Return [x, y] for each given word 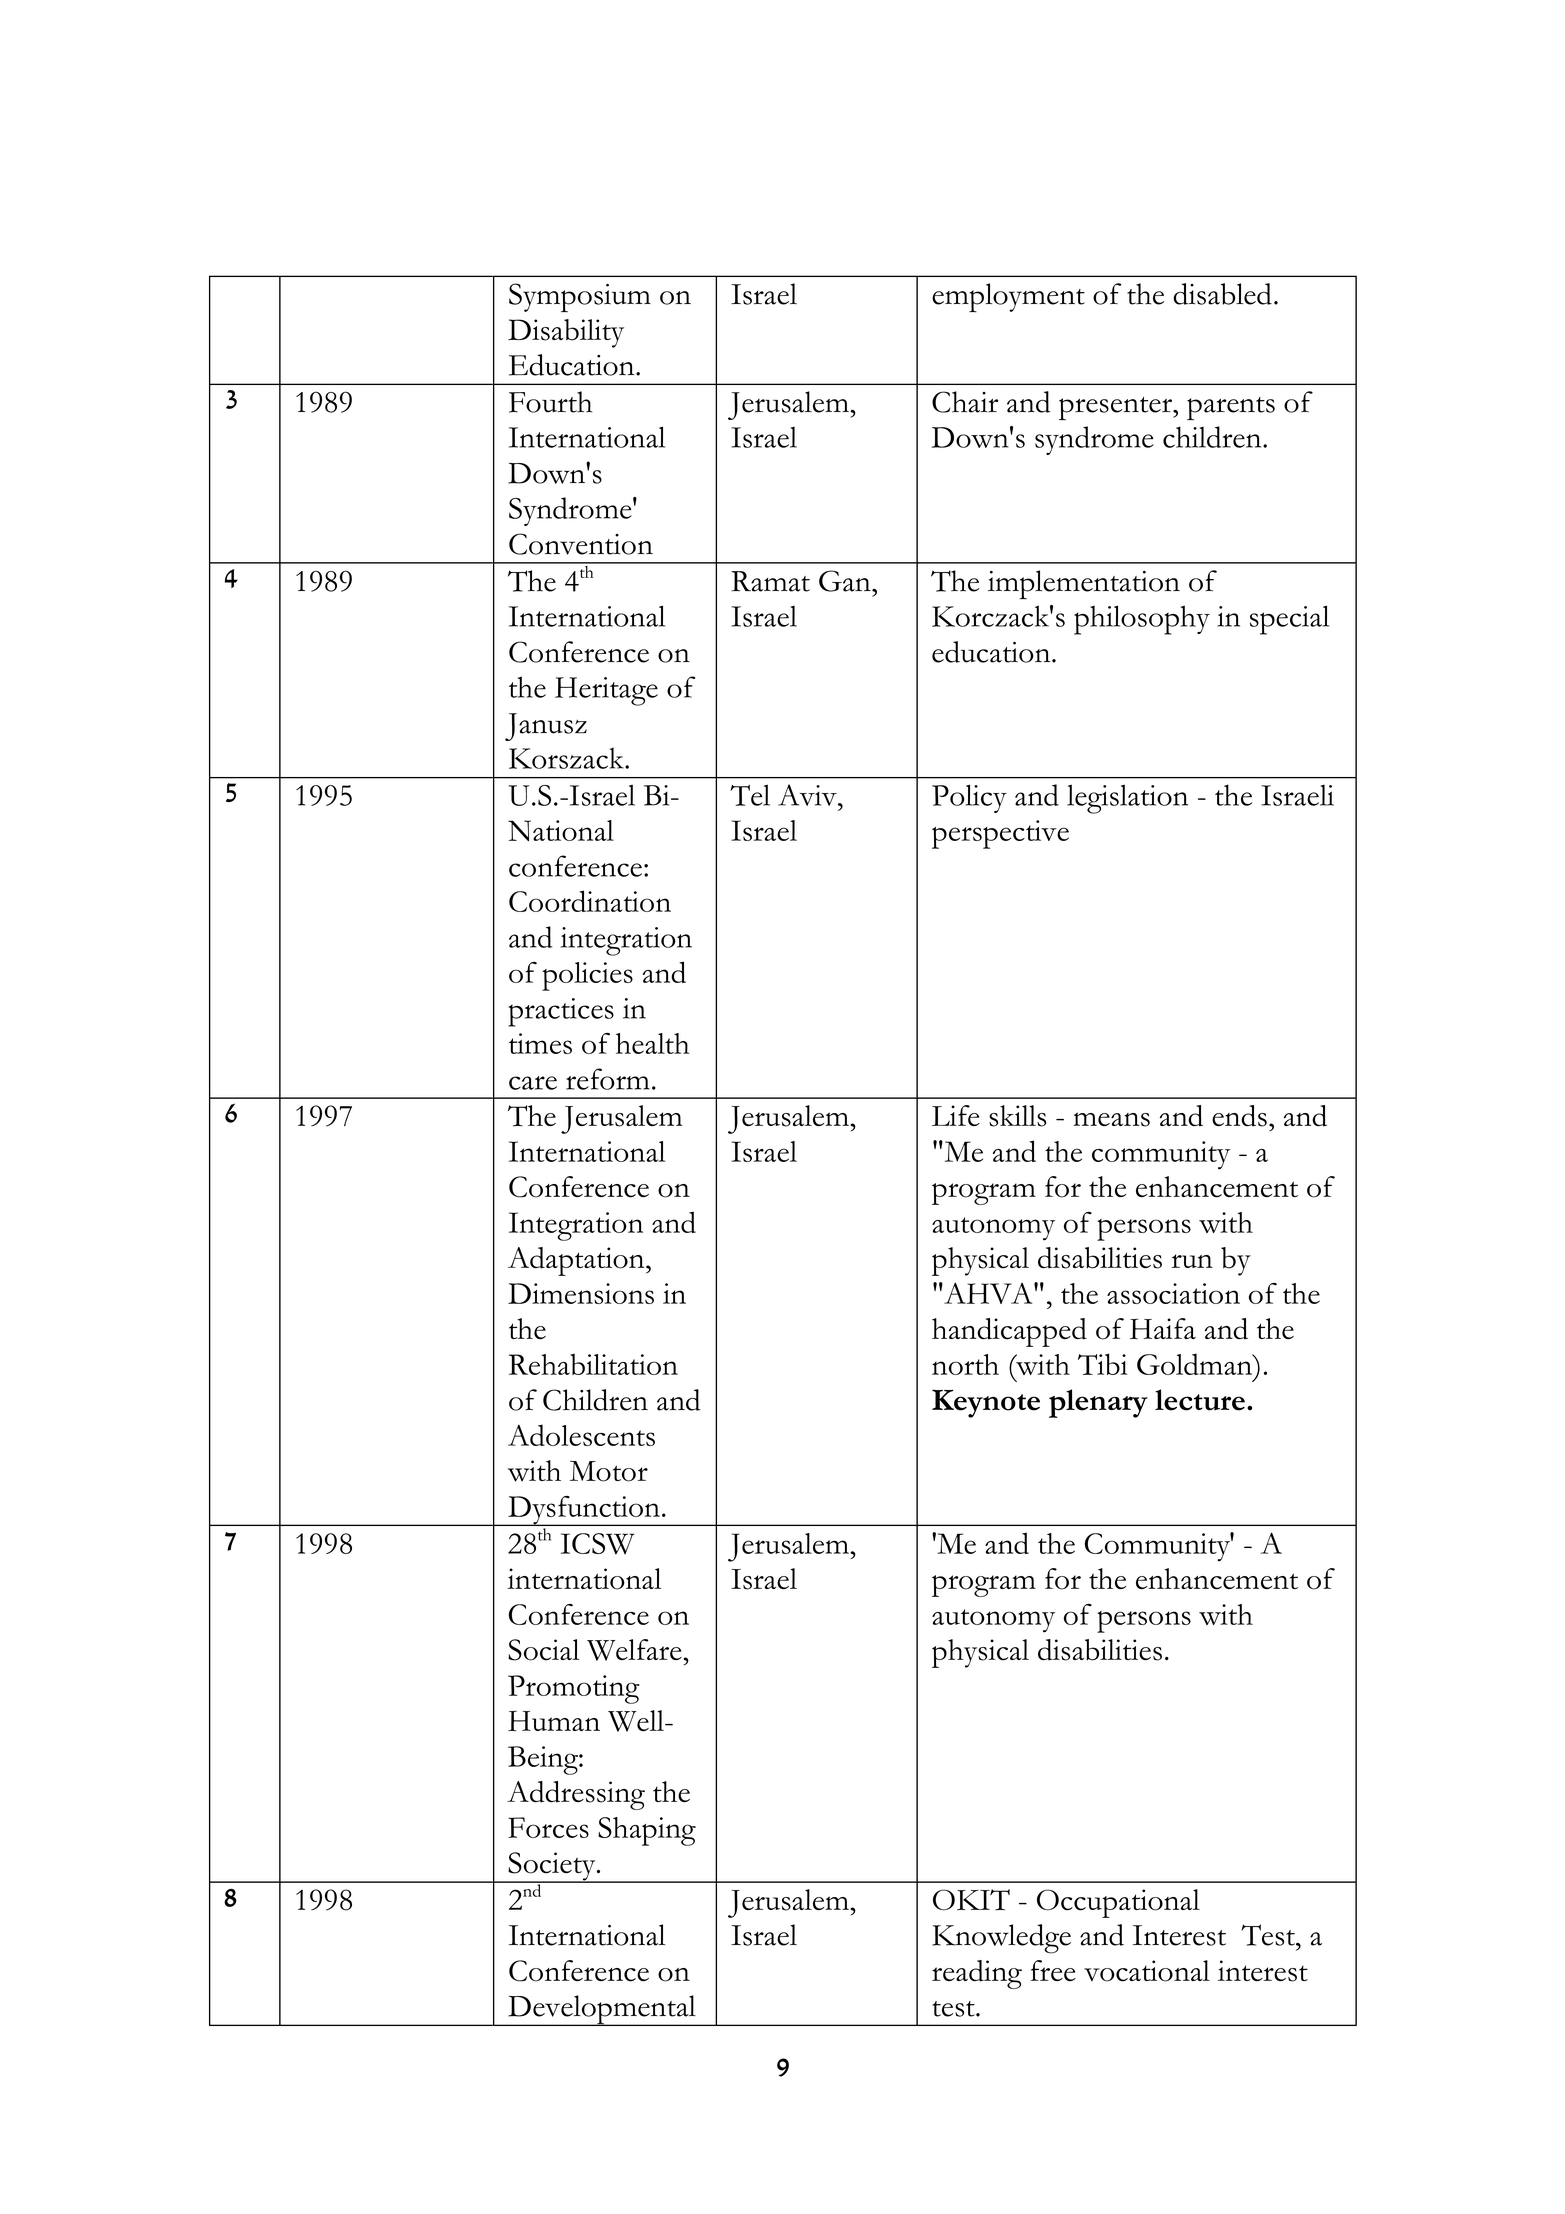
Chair [965, 402]
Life [956, 1115]
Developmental [602, 2010]
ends [1239, 1116]
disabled [1222, 294]
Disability [566, 333]
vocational [1147, 1971]
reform [608, 1079]
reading [977, 1974]
